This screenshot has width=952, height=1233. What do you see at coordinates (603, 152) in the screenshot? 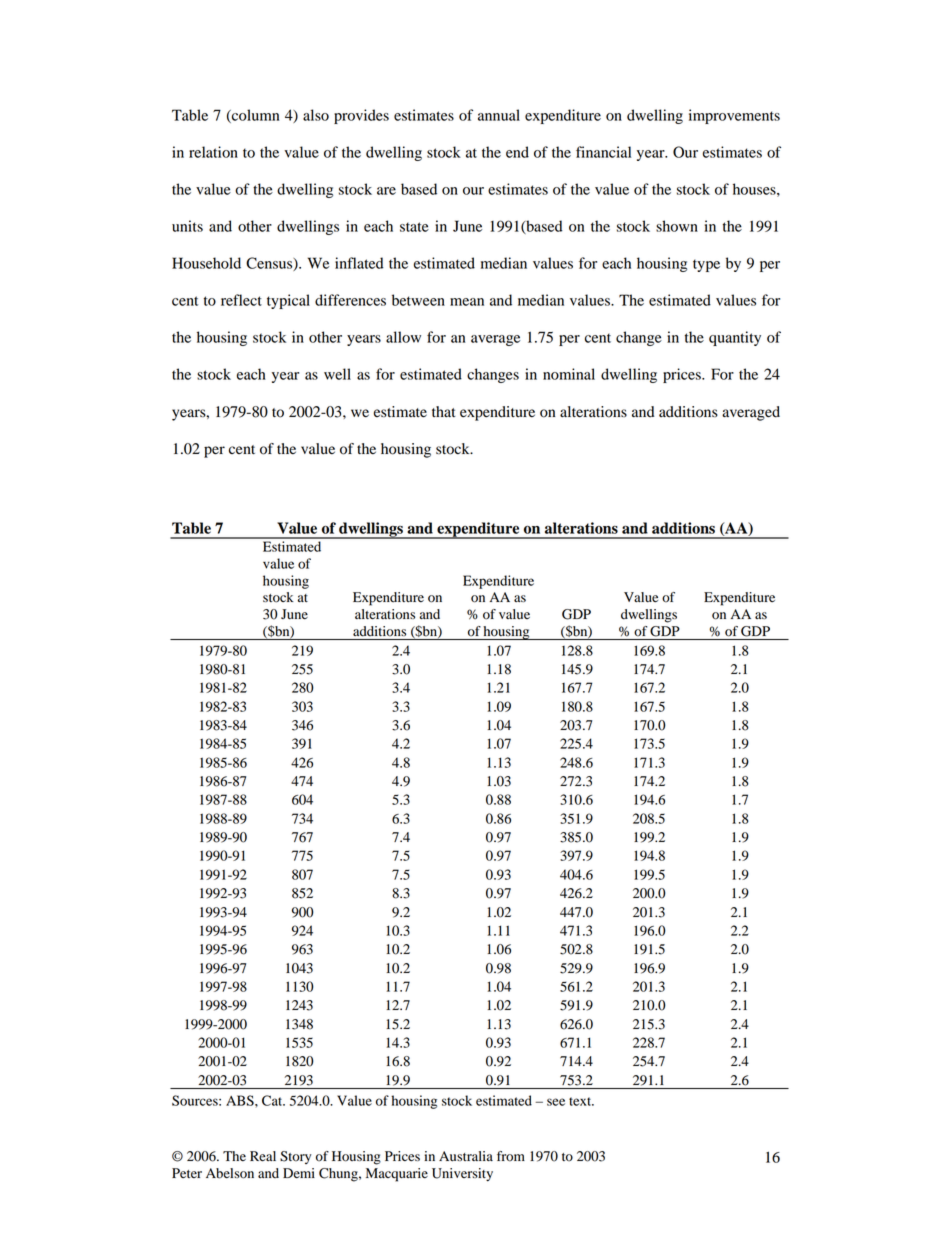
I see `financial` at bounding box center [603, 152].
